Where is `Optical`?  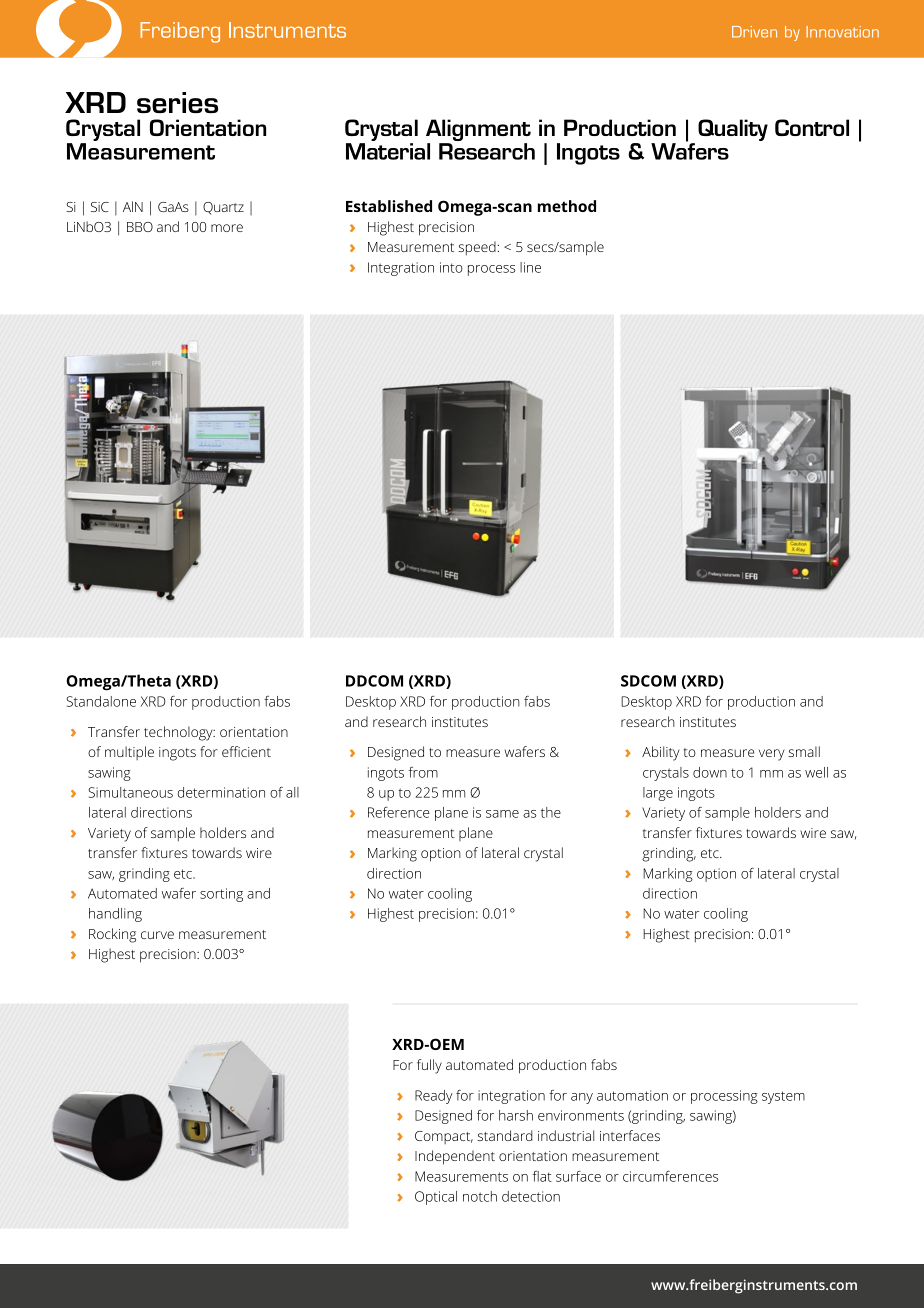
Optical is located at coordinates (436, 1198).
